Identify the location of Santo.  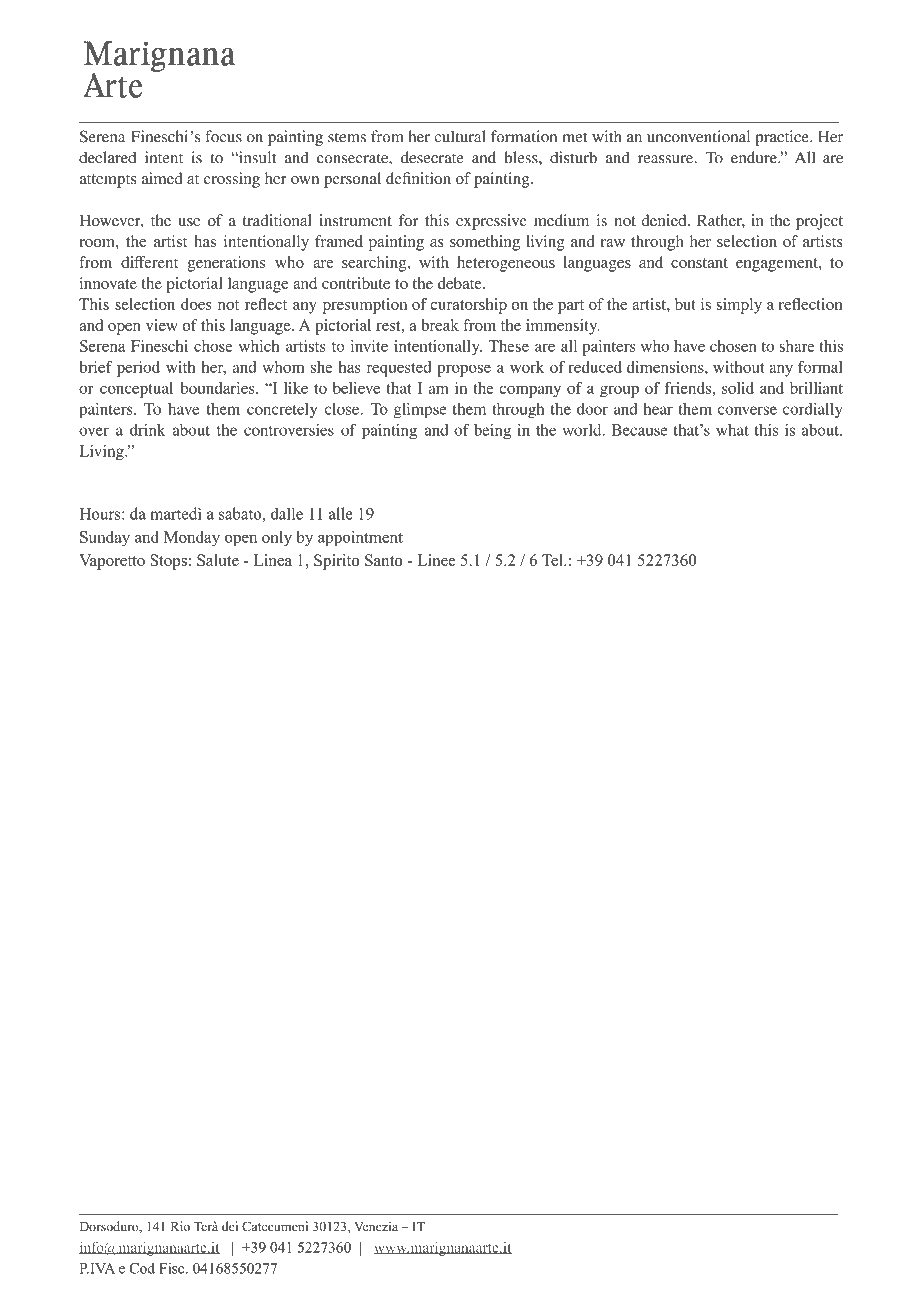
(383, 560).
